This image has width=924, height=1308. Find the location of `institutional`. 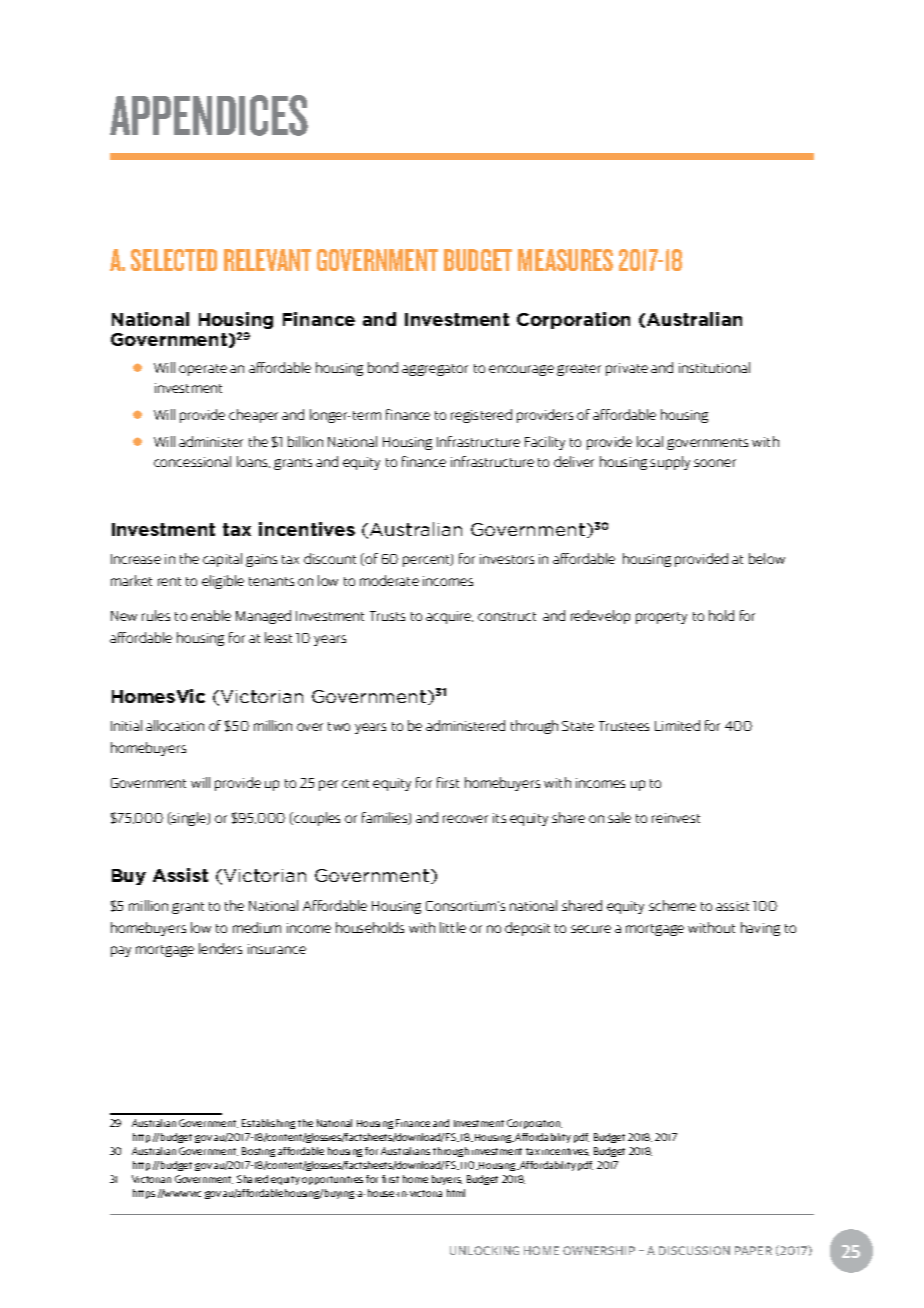

institutional is located at coordinates (714, 367).
